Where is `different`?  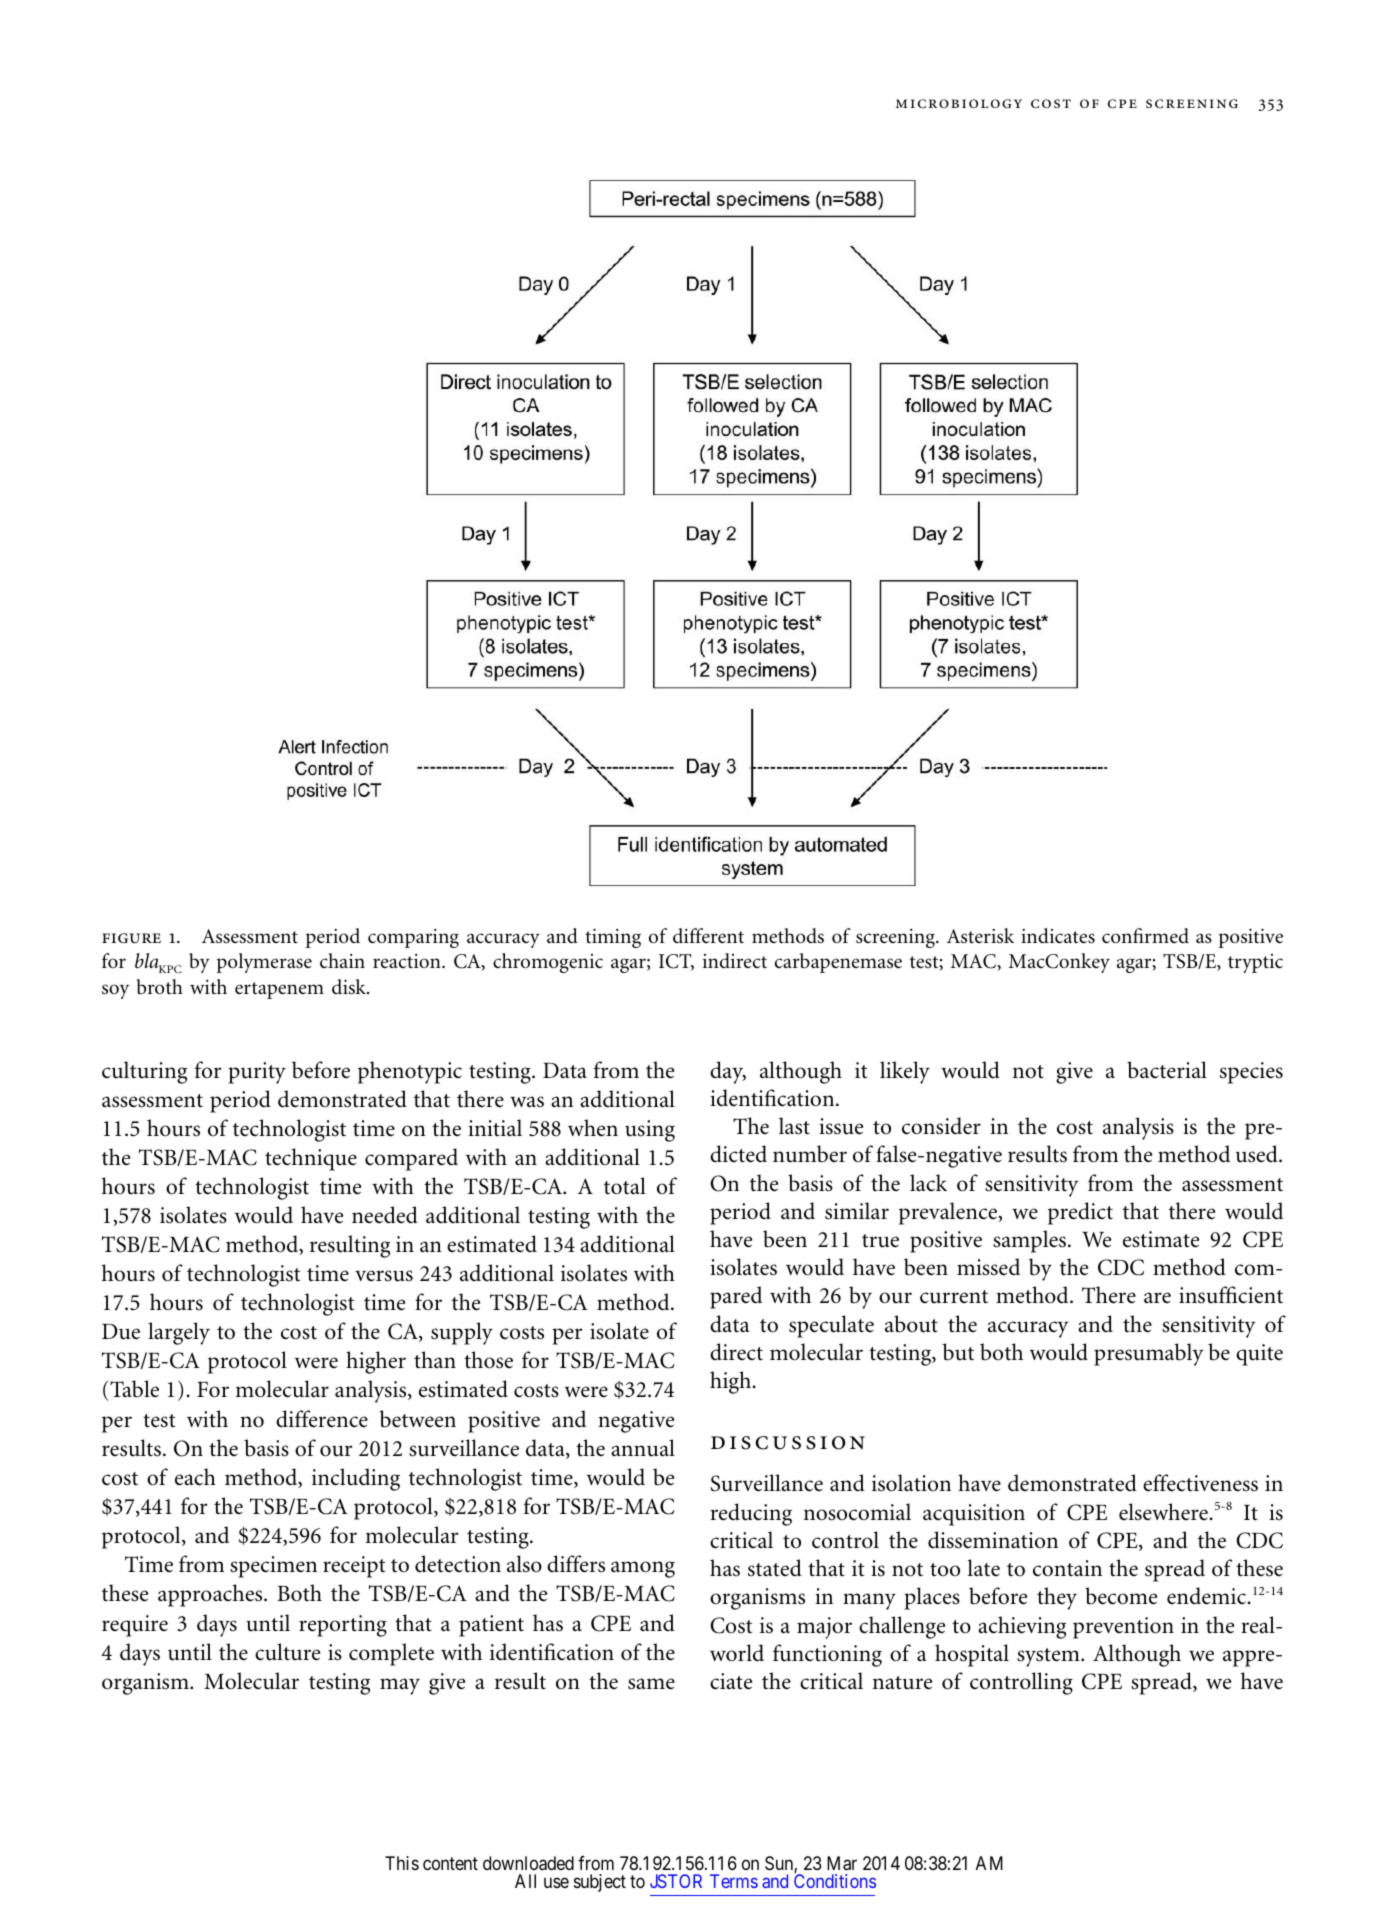 different is located at coordinates (708, 936).
